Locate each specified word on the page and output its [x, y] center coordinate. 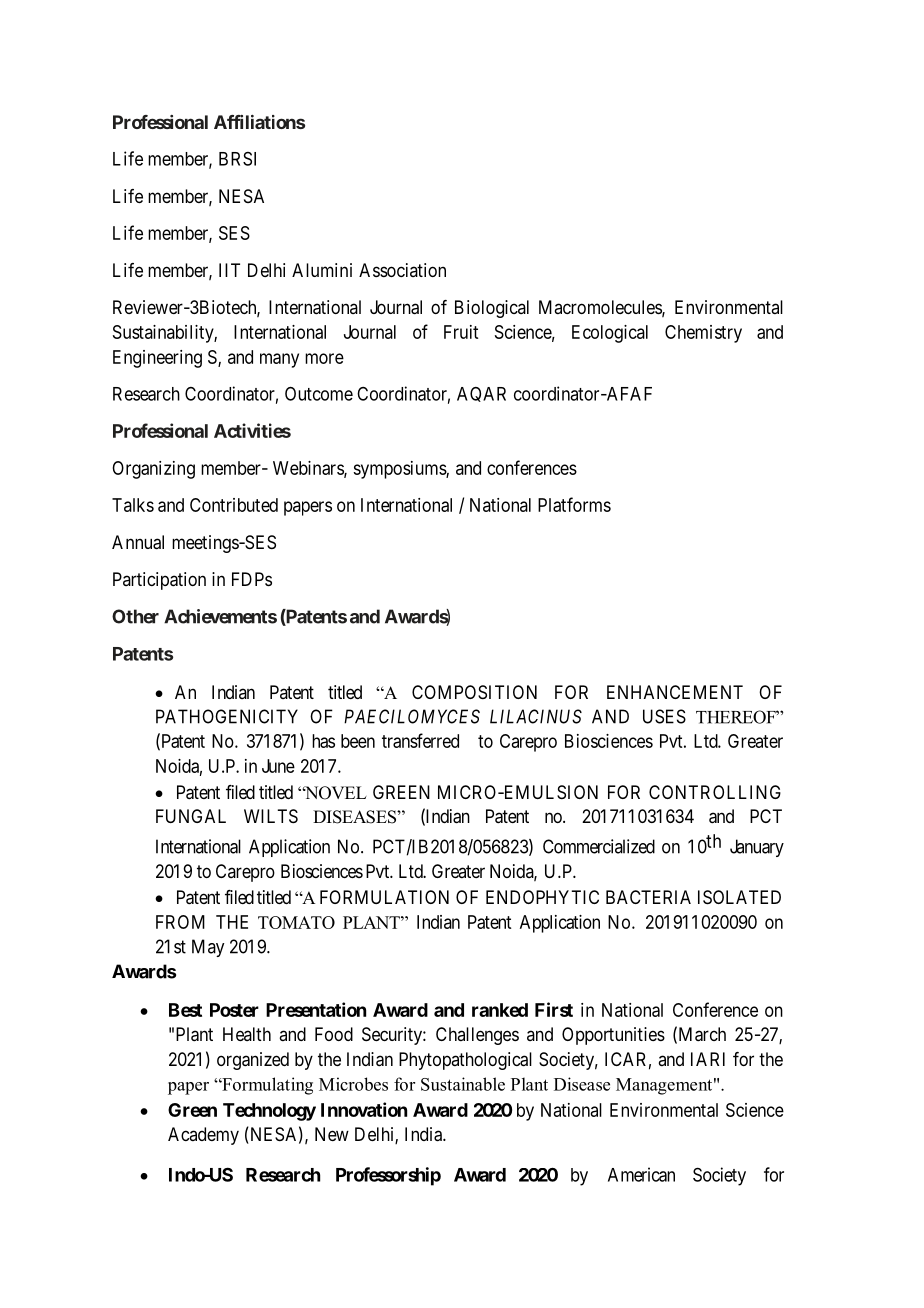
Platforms [574, 504]
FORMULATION [384, 897]
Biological [492, 309]
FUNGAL [191, 816]
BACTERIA [648, 897]
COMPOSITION [474, 692]
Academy [203, 1136]
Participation [159, 581]
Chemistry [703, 334]
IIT [229, 270]
